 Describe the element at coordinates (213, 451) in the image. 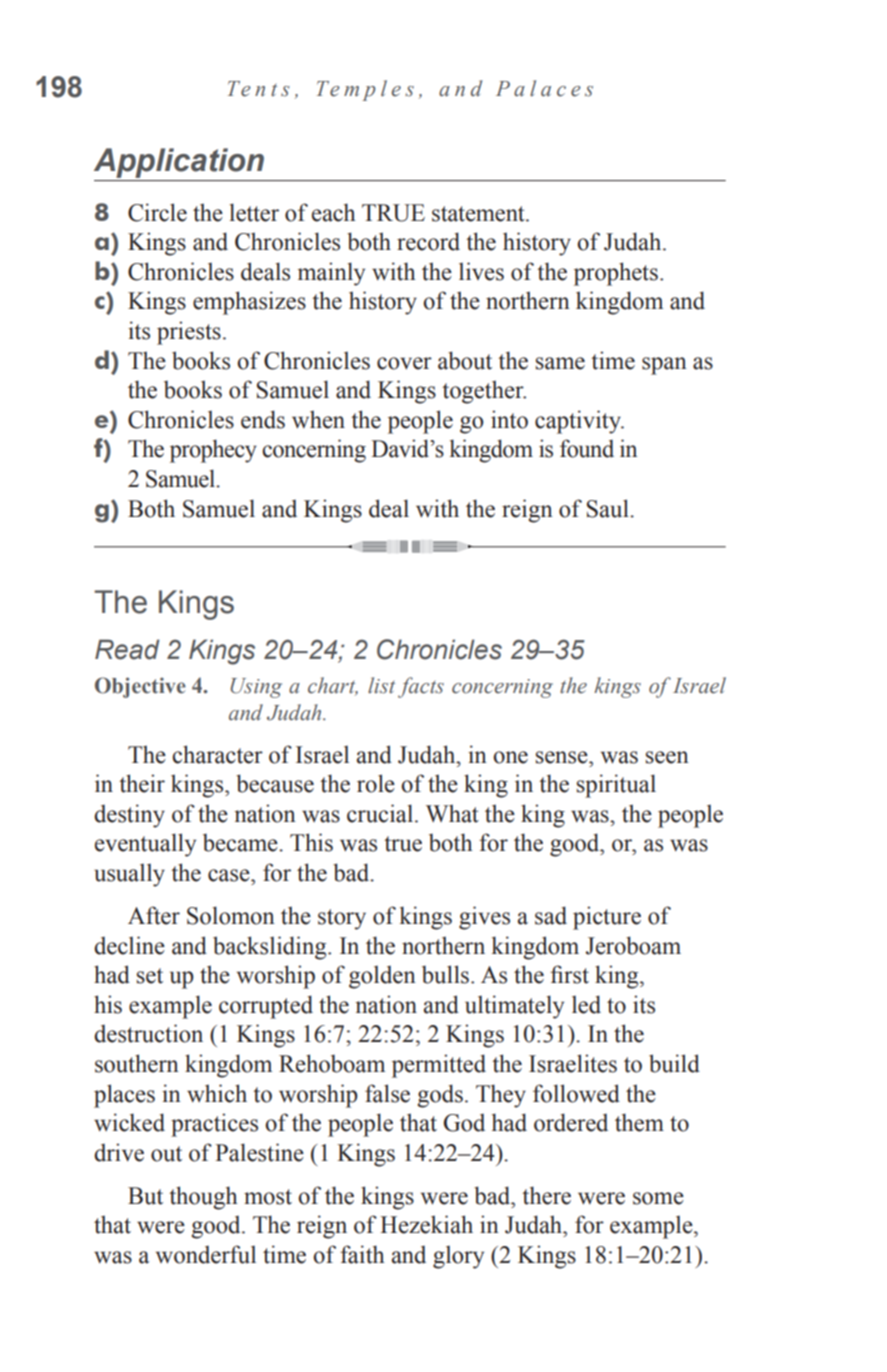

I see `prophecy` at that location.
